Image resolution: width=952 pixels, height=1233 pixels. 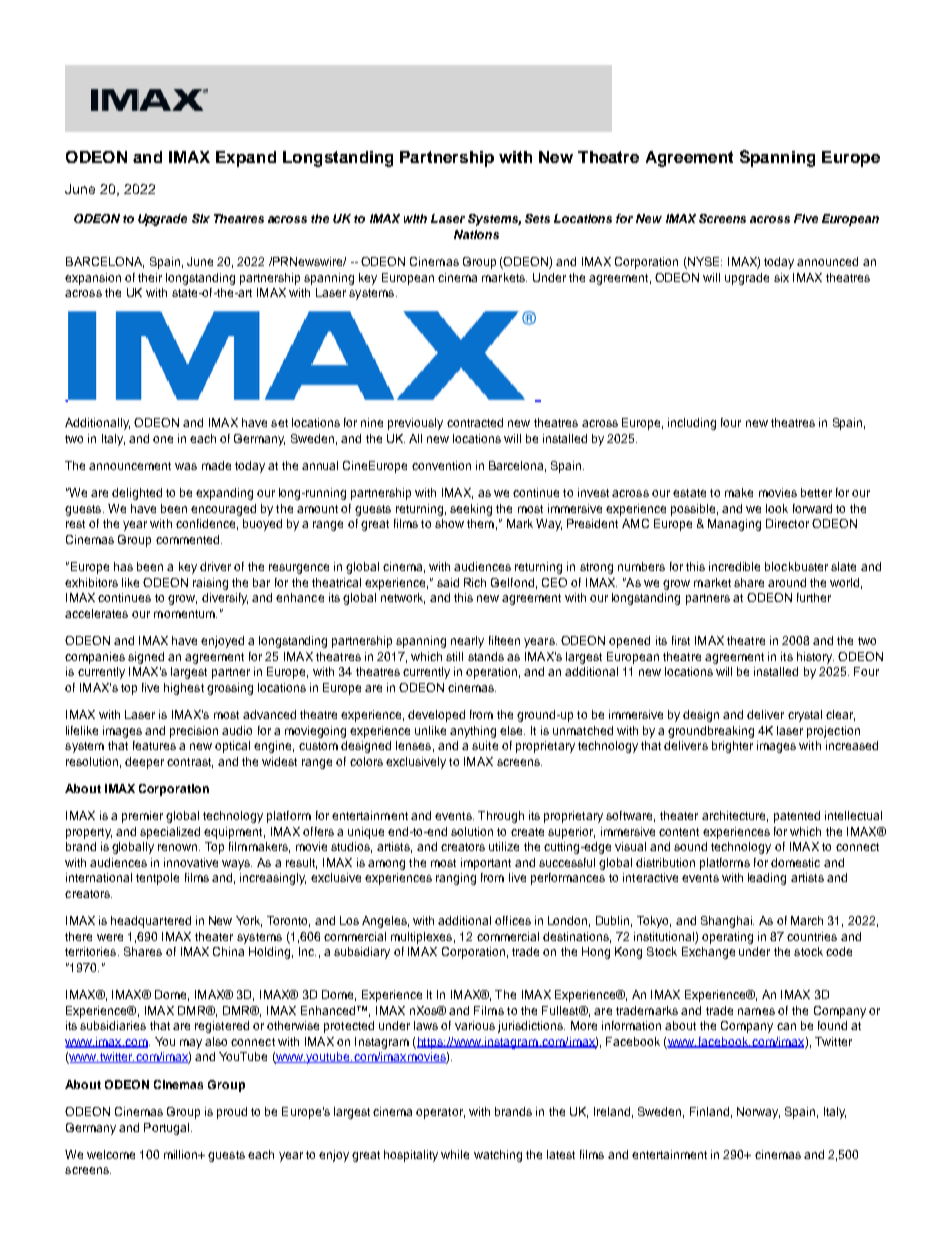 I want to click on Sets, so click(x=537, y=218).
